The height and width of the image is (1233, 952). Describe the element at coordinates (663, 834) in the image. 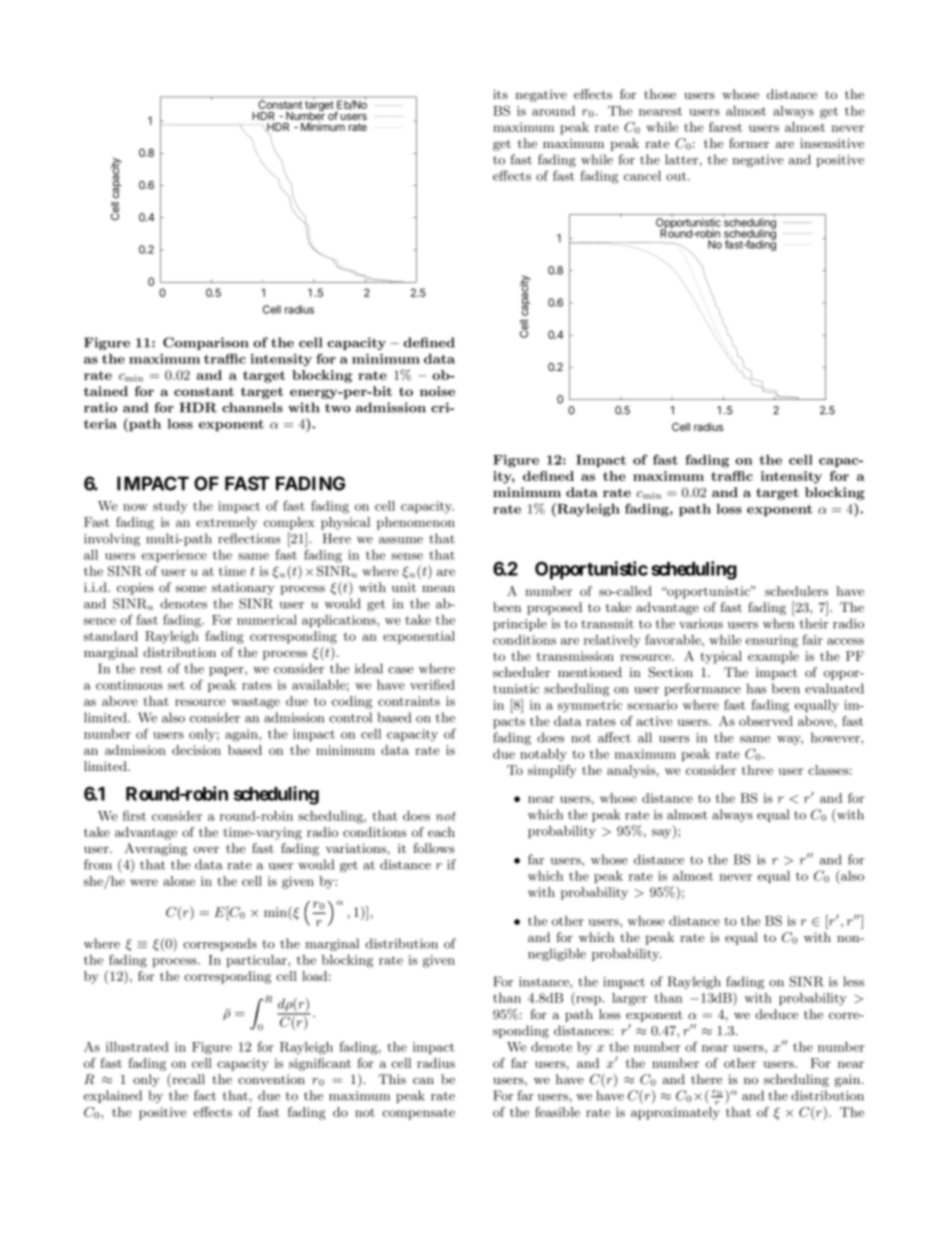

I see `say` at that location.
